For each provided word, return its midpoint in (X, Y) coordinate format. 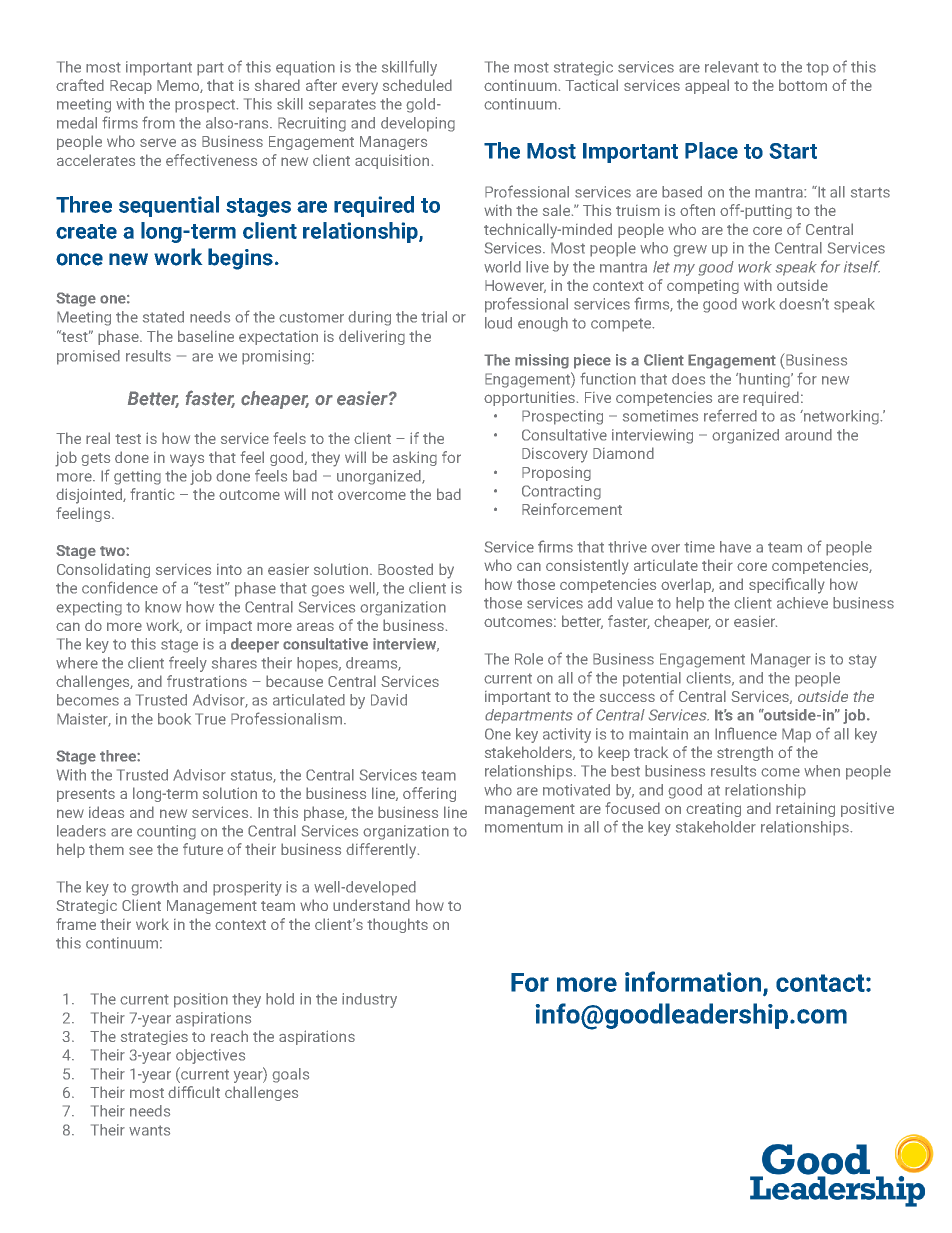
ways (187, 460)
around (808, 435)
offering (429, 794)
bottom (803, 85)
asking (415, 458)
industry (369, 1000)
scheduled (417, 85)
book (174, 719)
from (158, 122)
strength (745, 753)
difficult (194, 1092)
